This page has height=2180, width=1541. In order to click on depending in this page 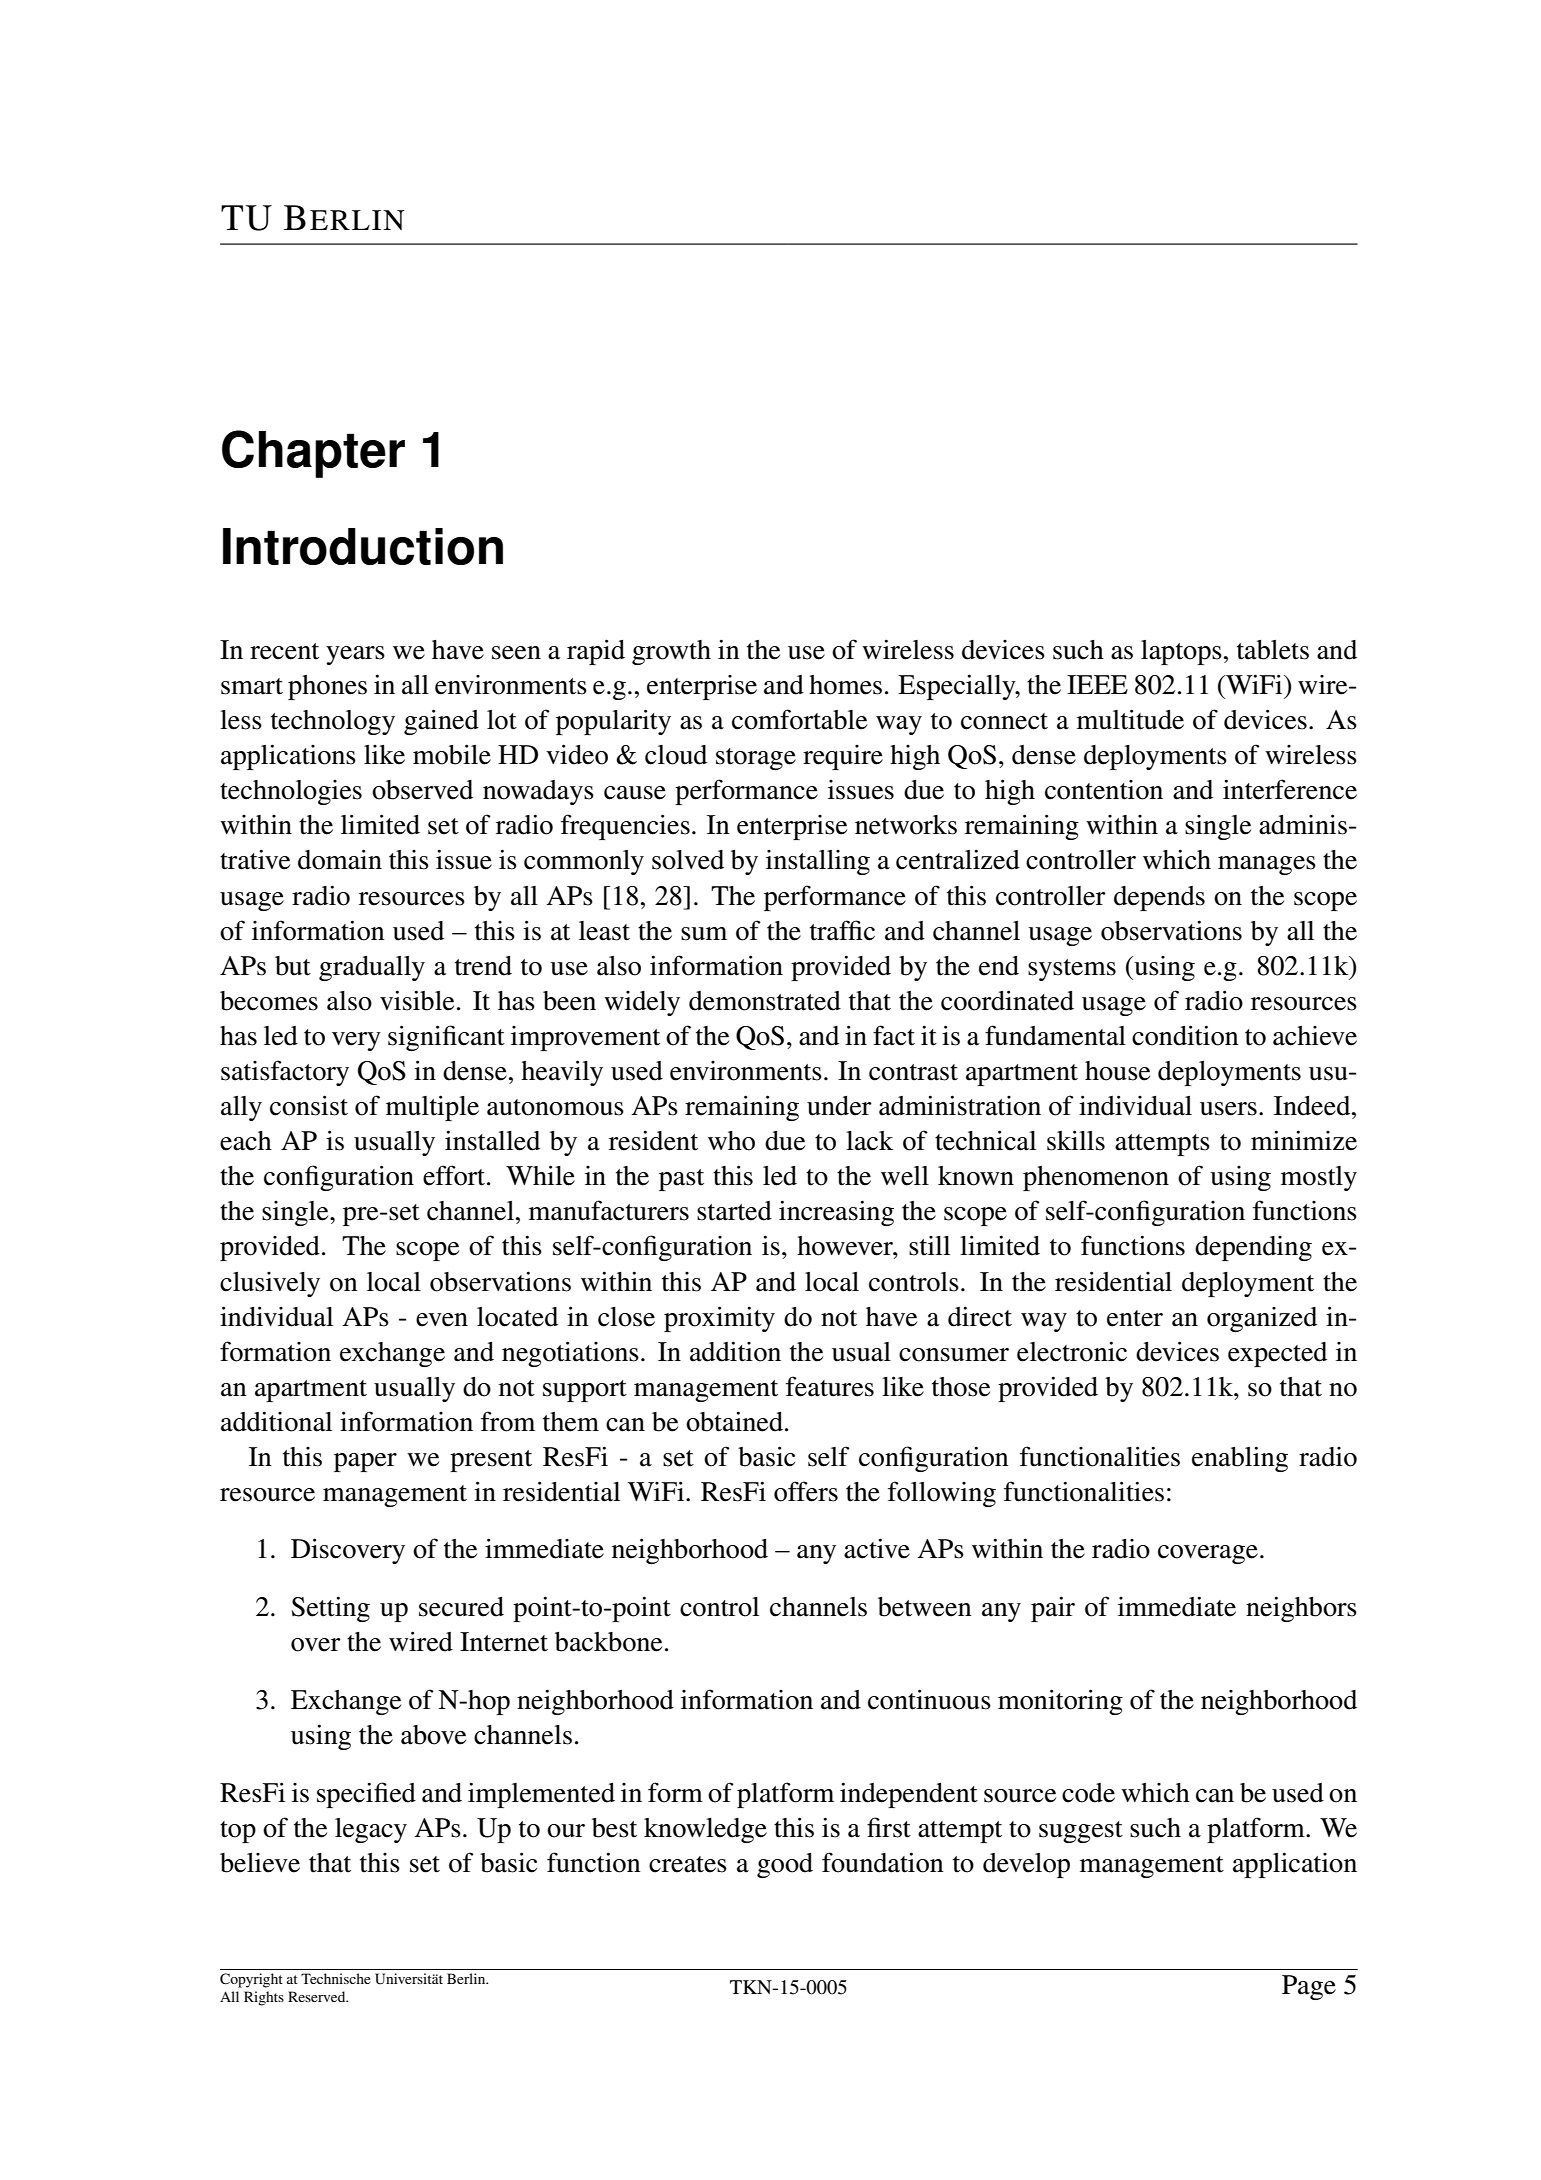, I will do `click(1253, 1248)`.
